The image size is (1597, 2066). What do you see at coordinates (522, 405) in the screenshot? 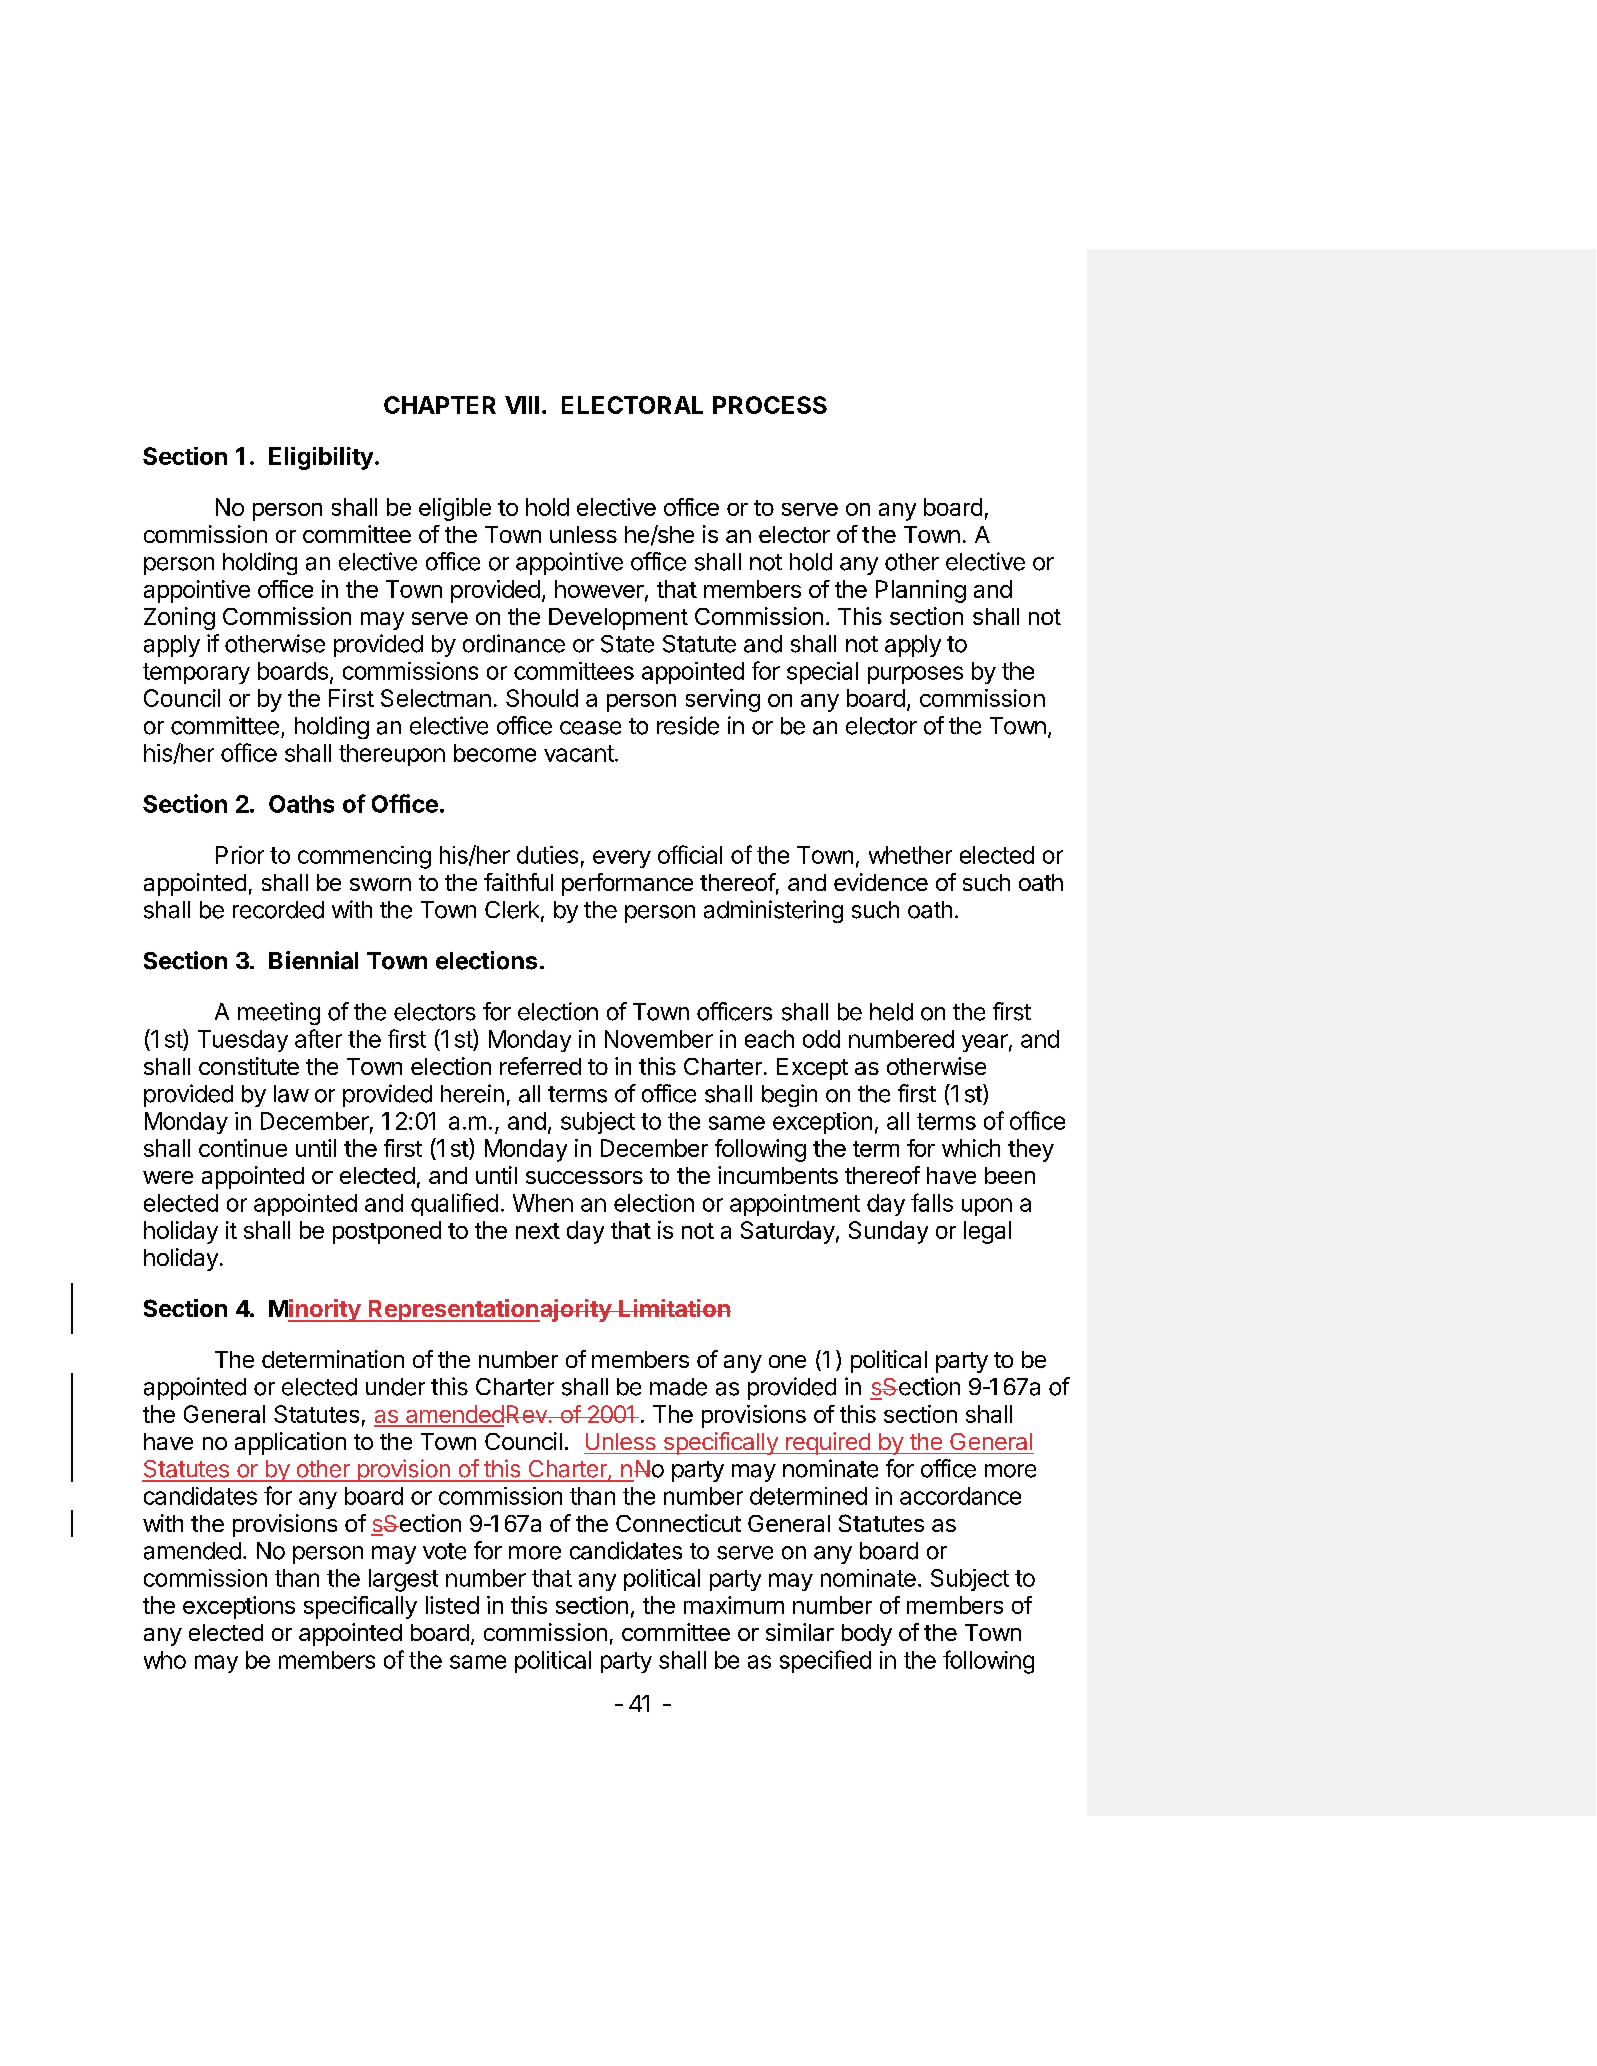
I see `VIII` at bounding box center [522, 405].
